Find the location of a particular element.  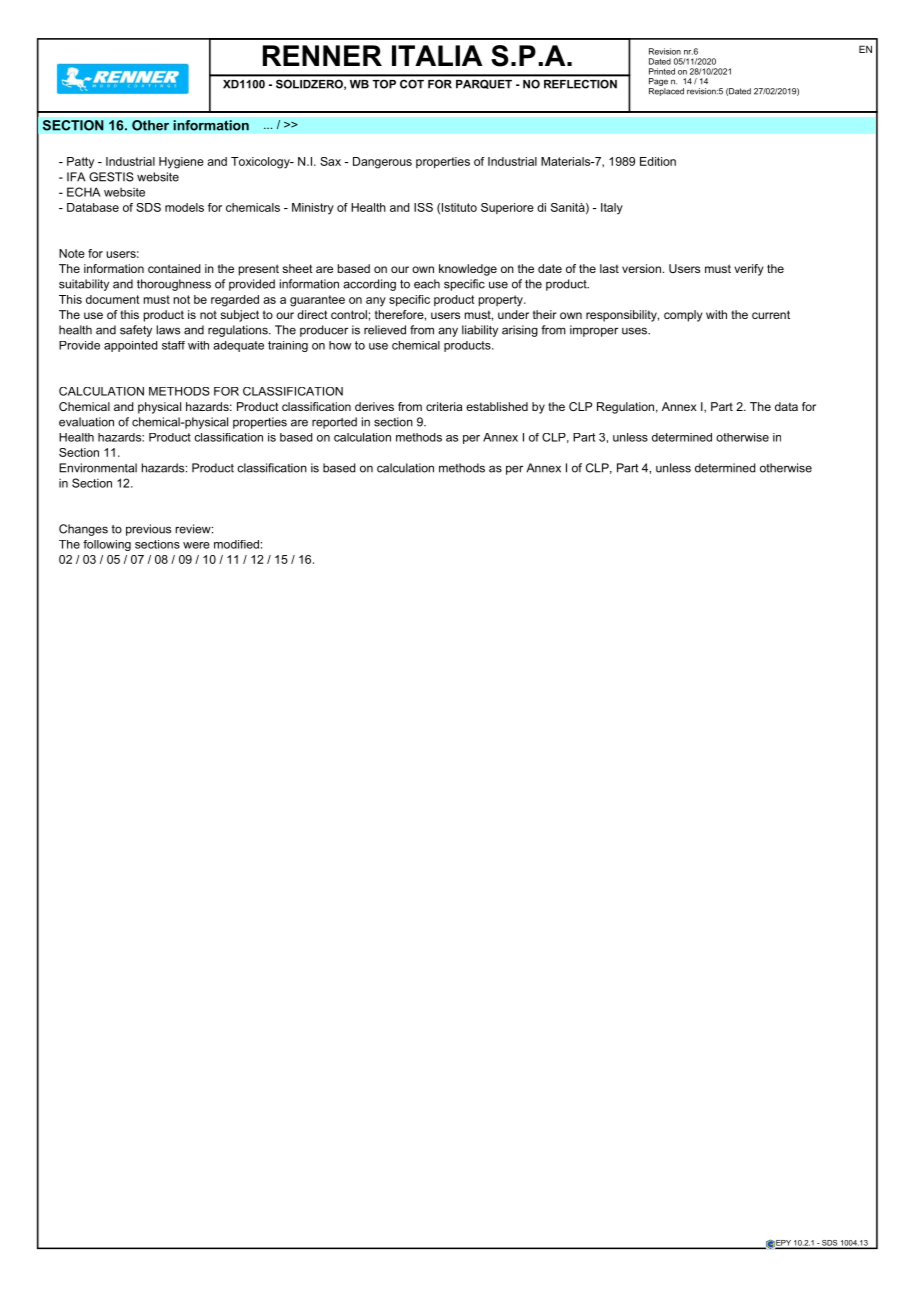

RENNER is located at coordinates (322, 55).
